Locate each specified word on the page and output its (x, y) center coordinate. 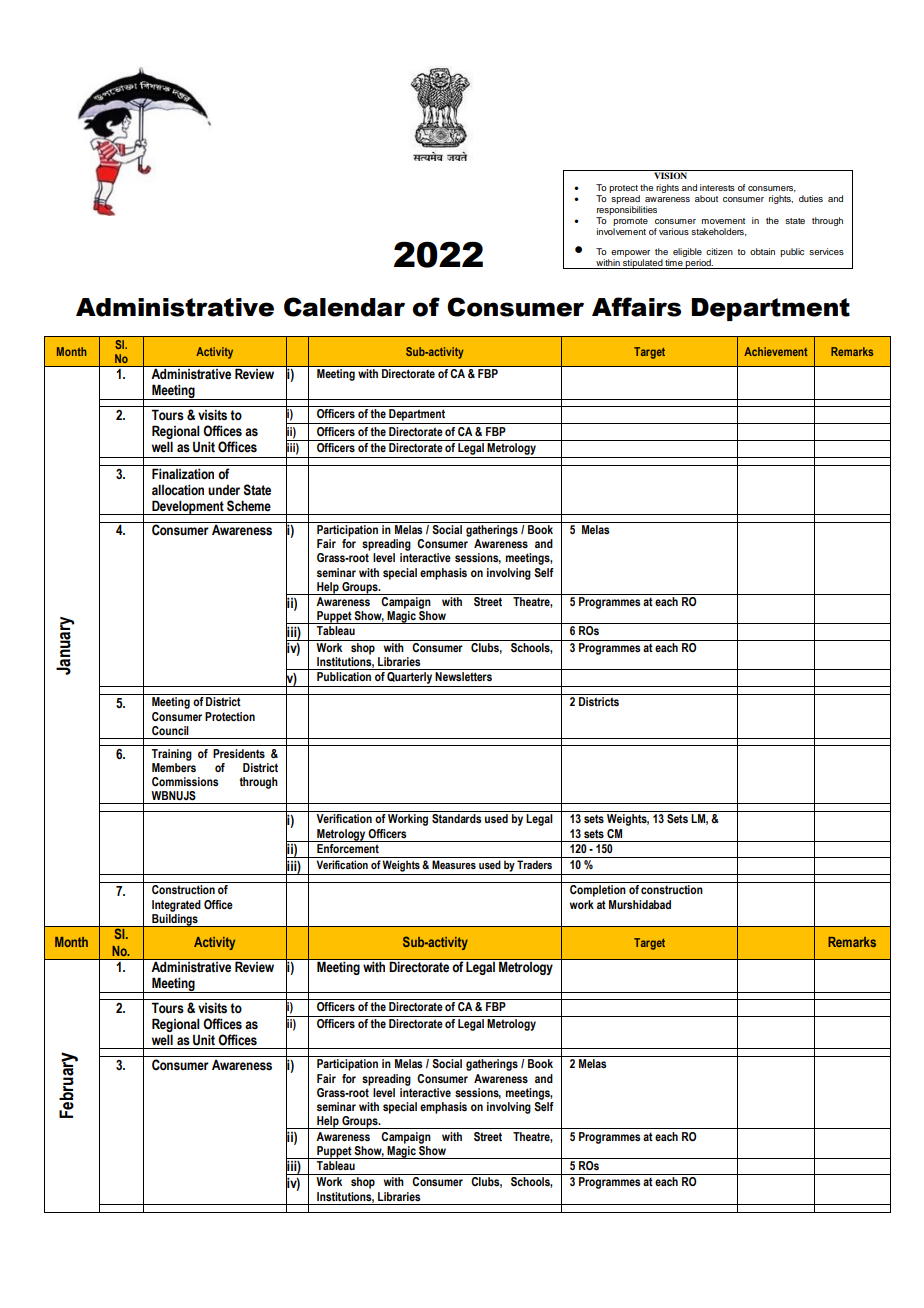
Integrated (176, 906)
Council (170, 730)
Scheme (249, 506)
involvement (621, 231)
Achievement (776, 351)
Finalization (183, 474)
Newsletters (463, 676)
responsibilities (627, 210)
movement (723, 221)
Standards (456, 818)
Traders (534, 864)
